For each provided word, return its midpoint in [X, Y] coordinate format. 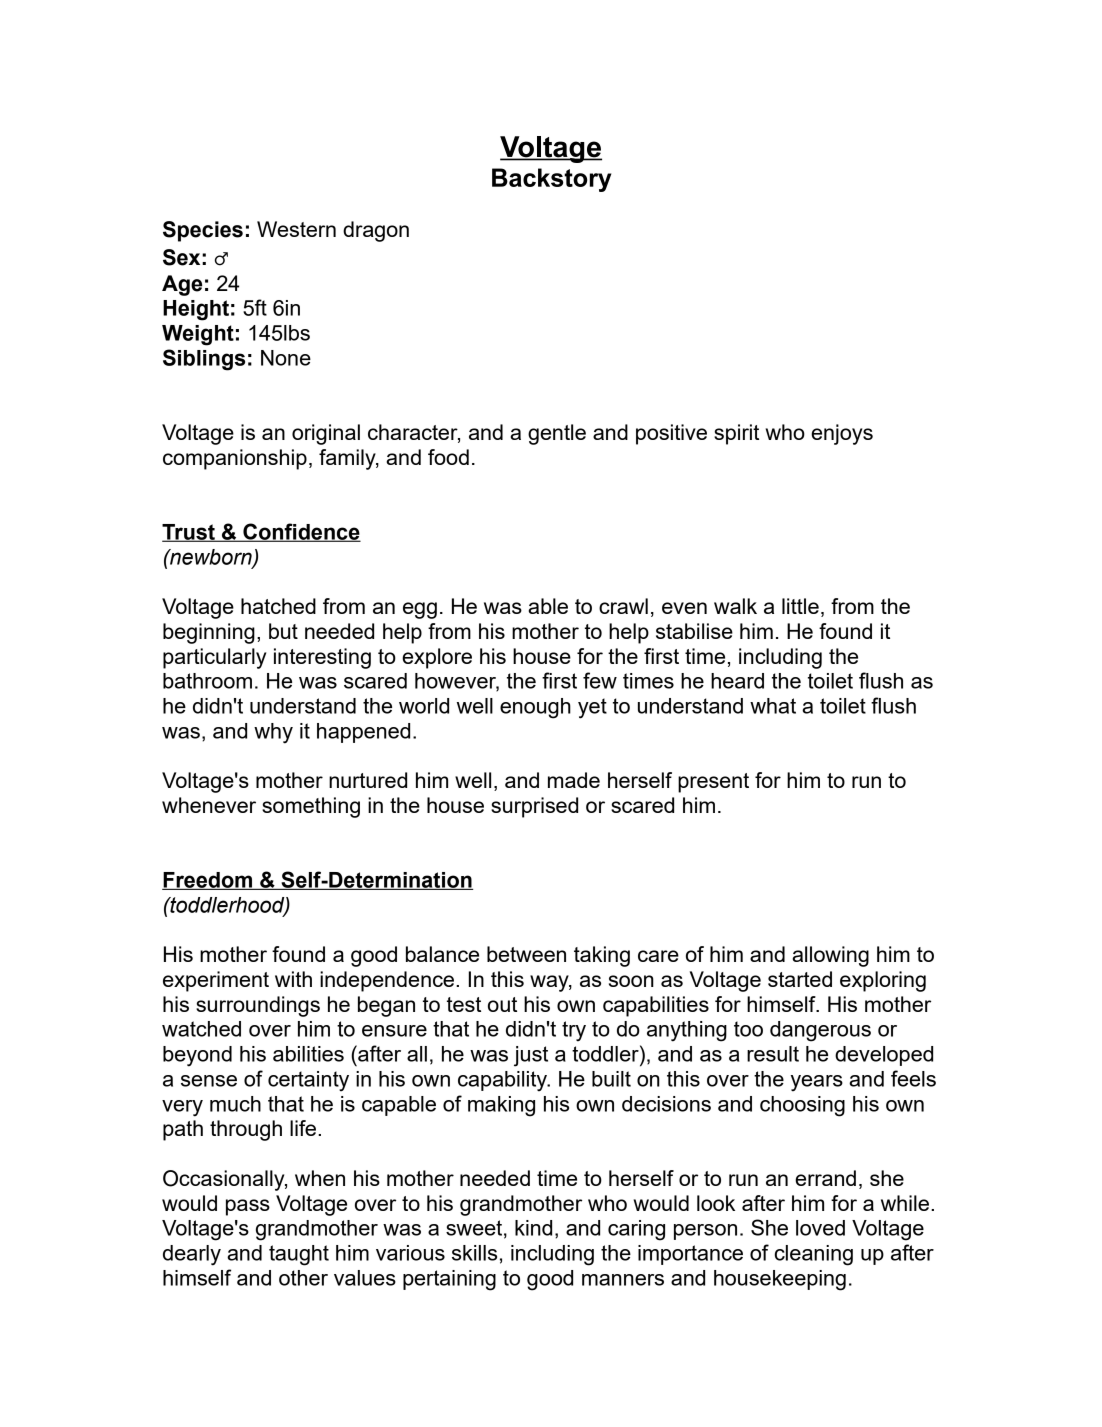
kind [533, 1228]
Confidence [301, 532]
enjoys [842, 434]
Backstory [551, 180]
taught [299, 1255]
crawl [623, 606]
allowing [830, 956]
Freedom [208, 881]
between [526, 954]
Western [296, 229]
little [800, 606]
